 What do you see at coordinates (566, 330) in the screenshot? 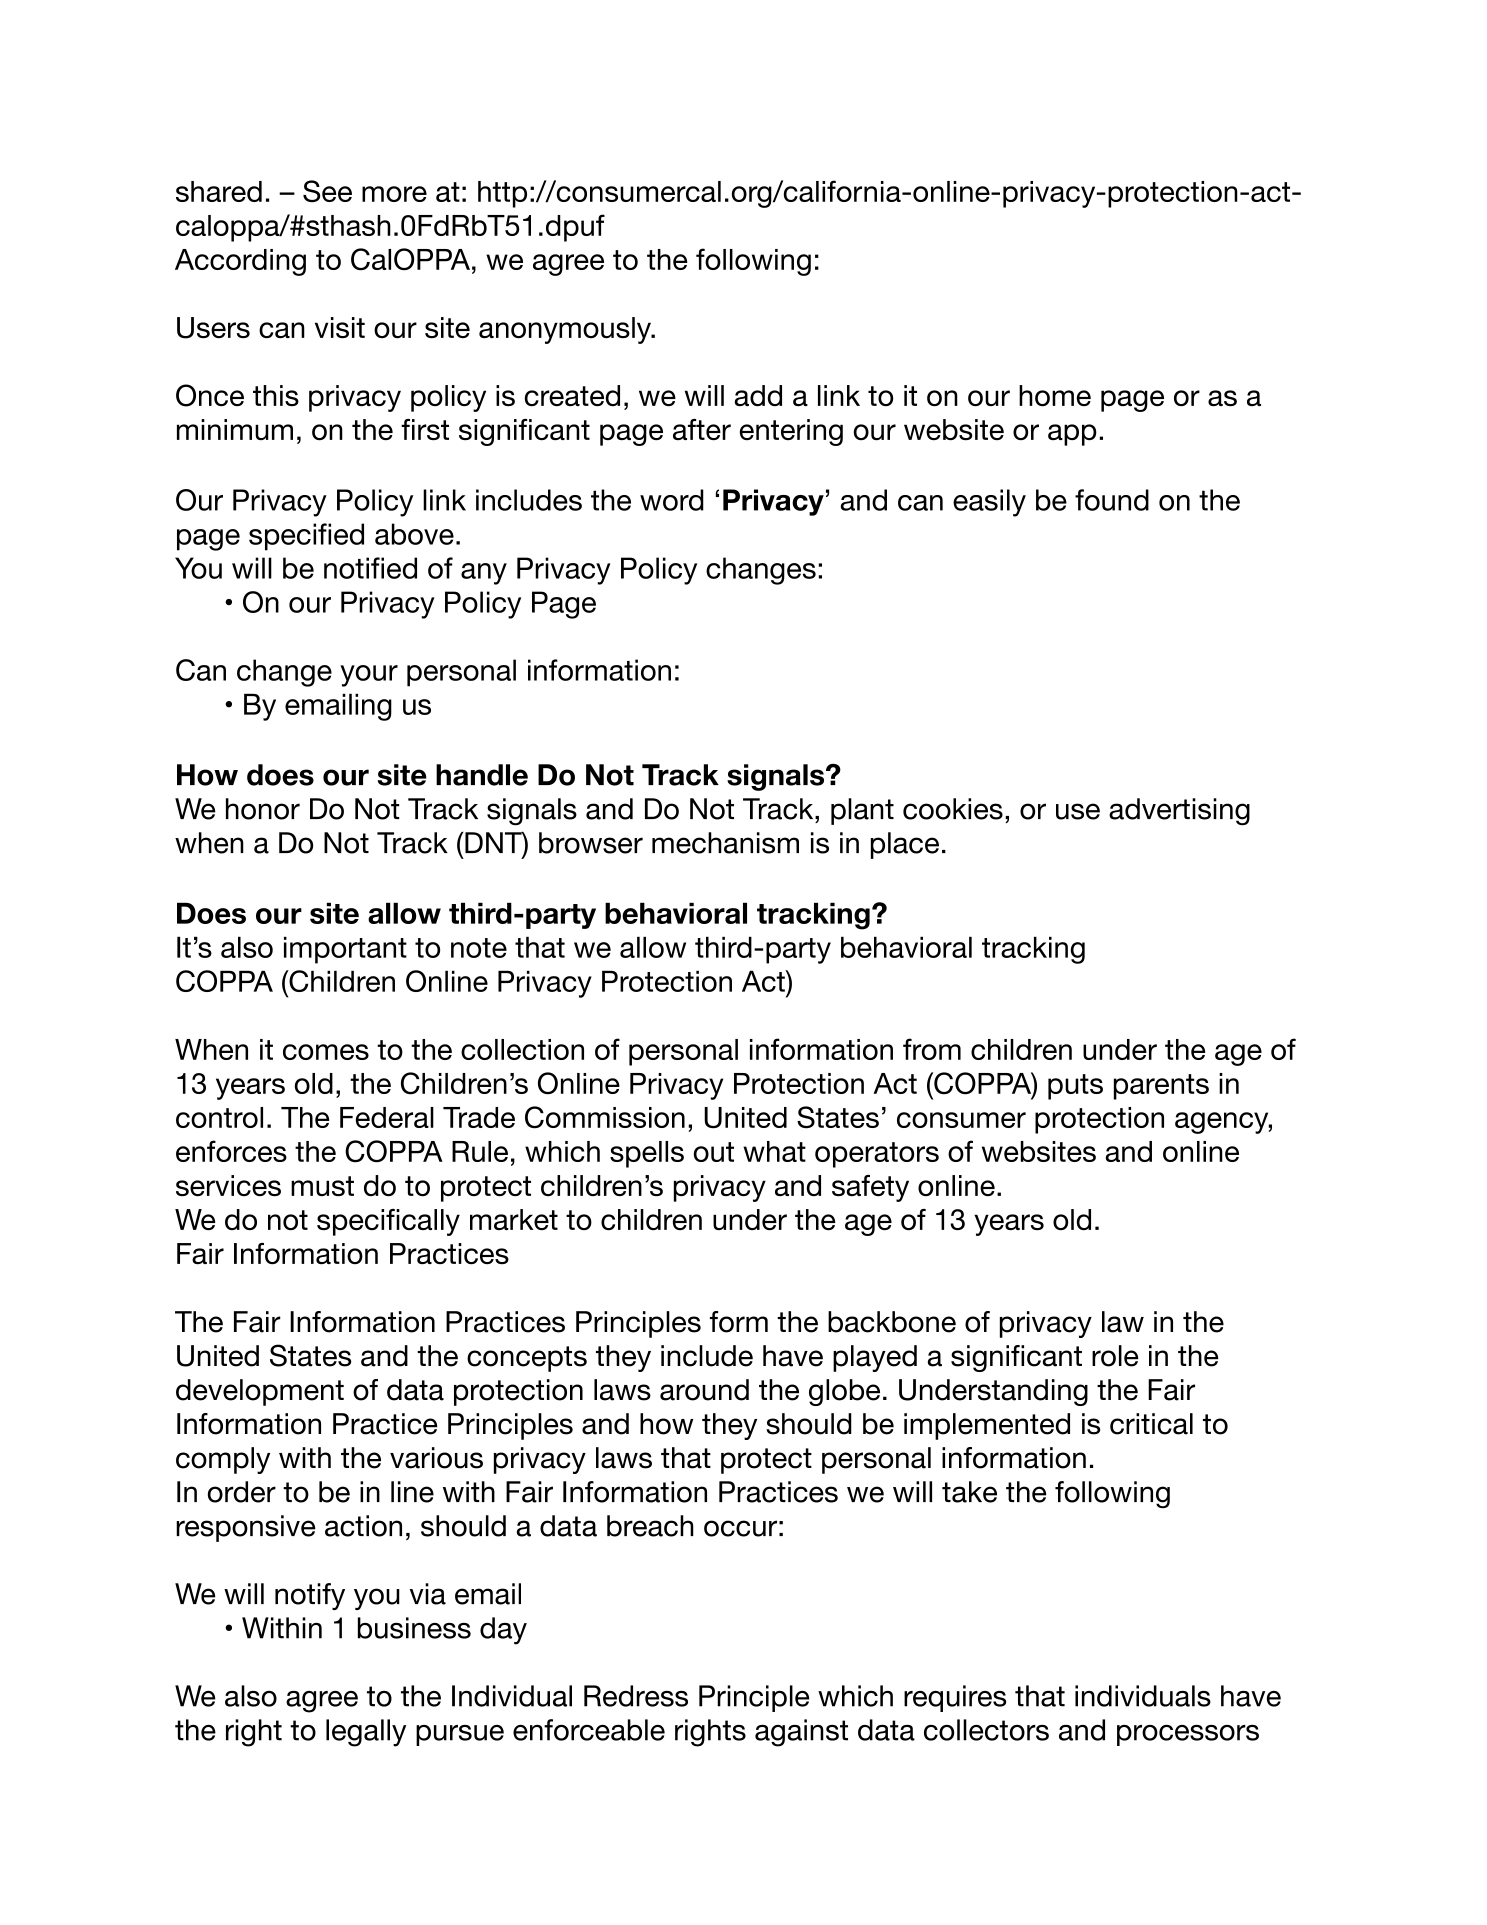
I see `anonymously` at bounding box center [566, 330].
